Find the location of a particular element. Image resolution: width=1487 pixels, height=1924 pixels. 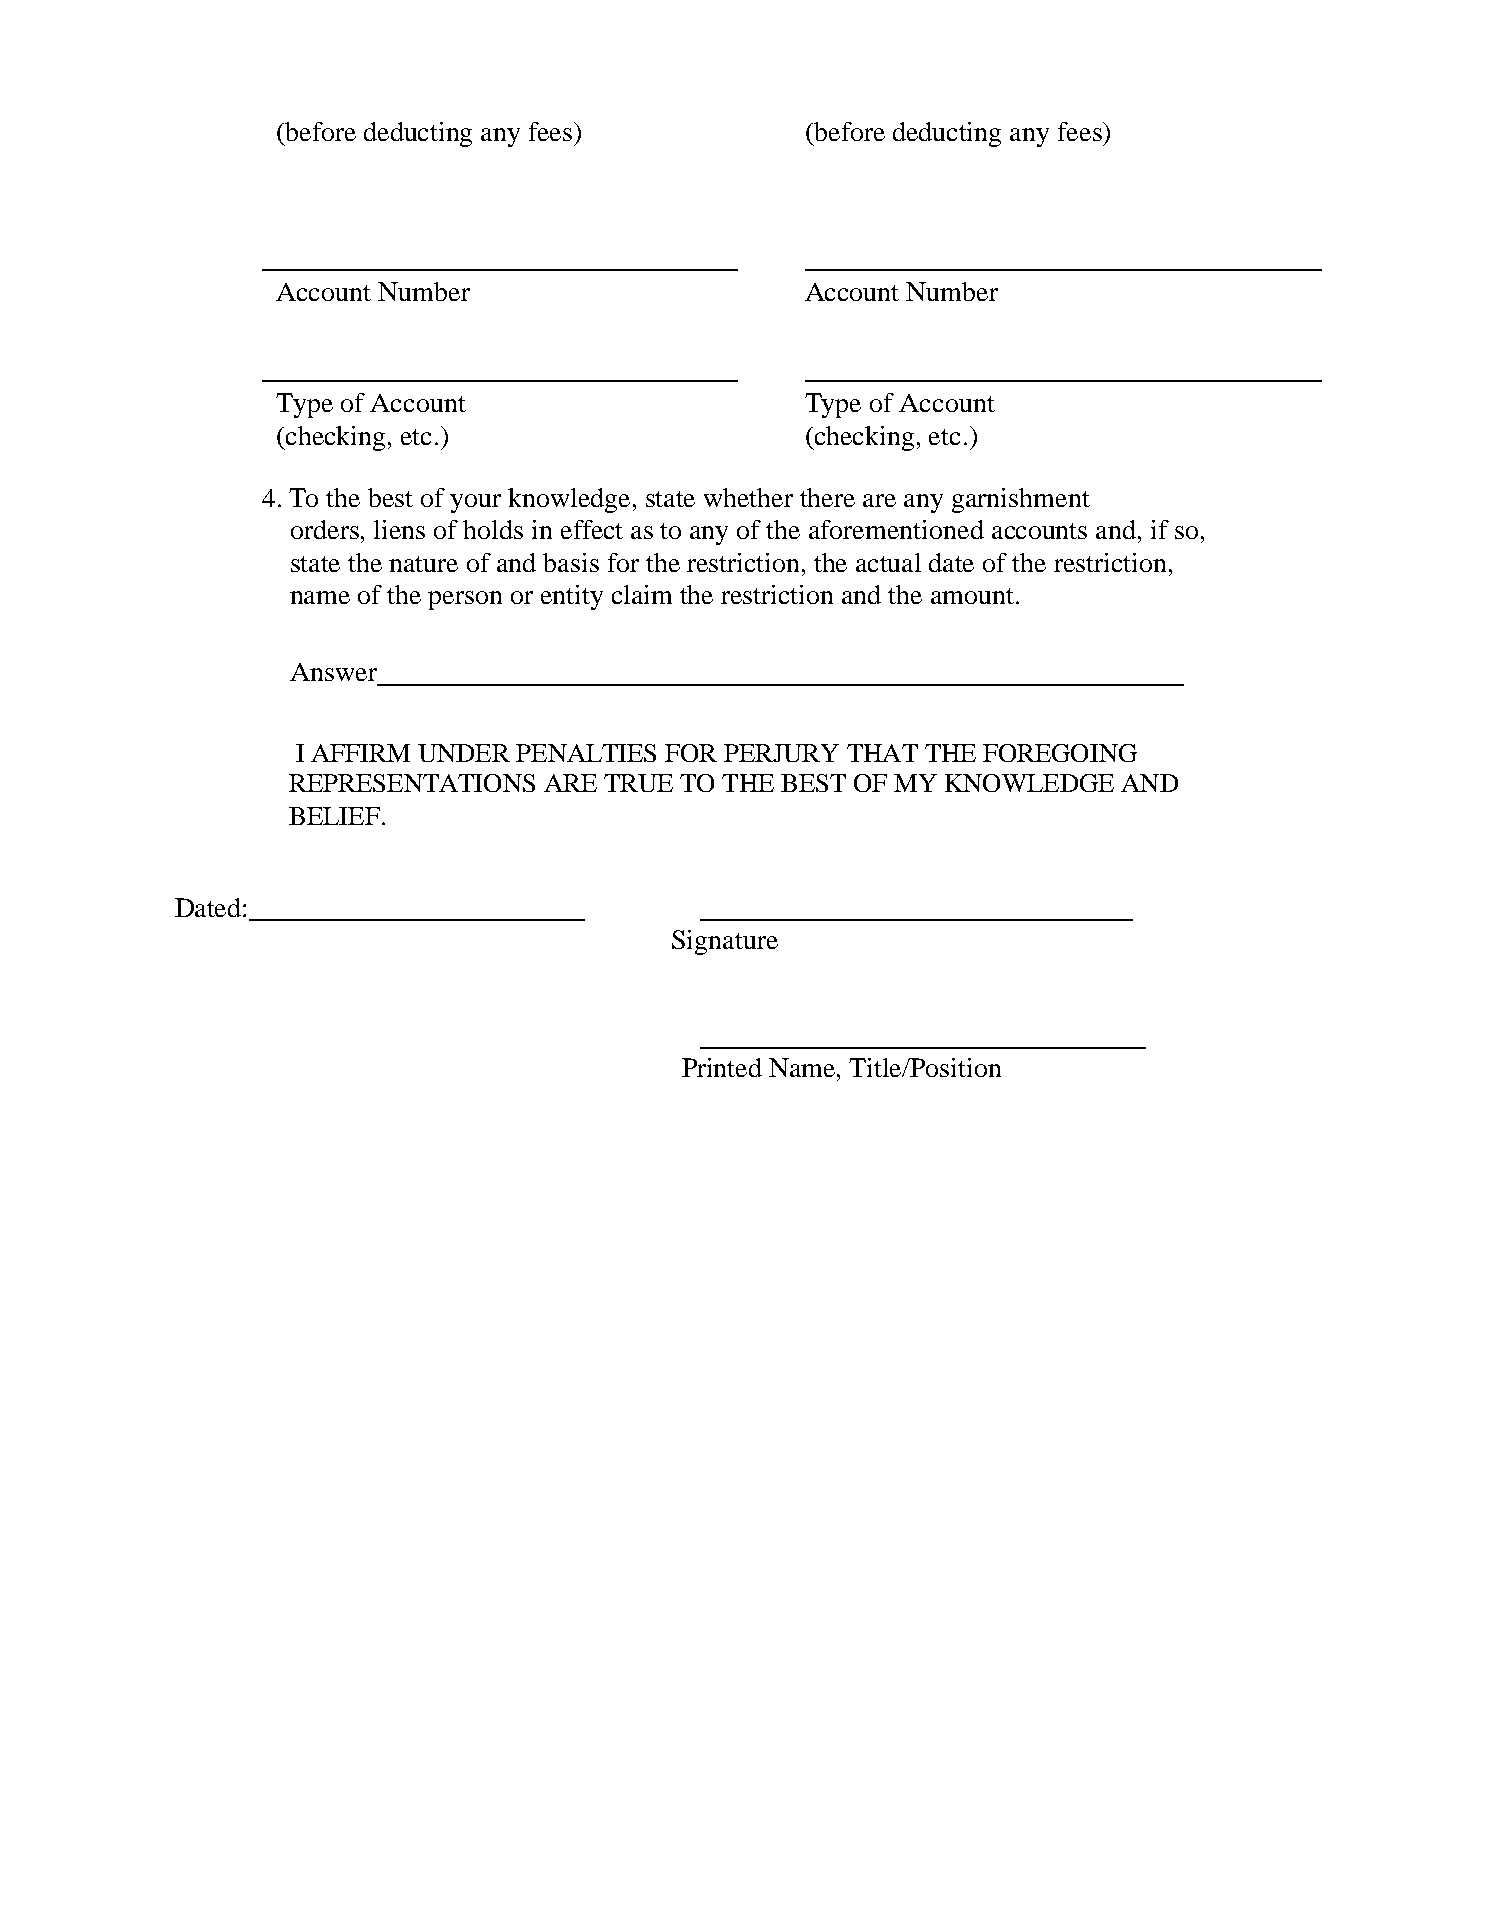

liens is located at coordinates (399, 529).
